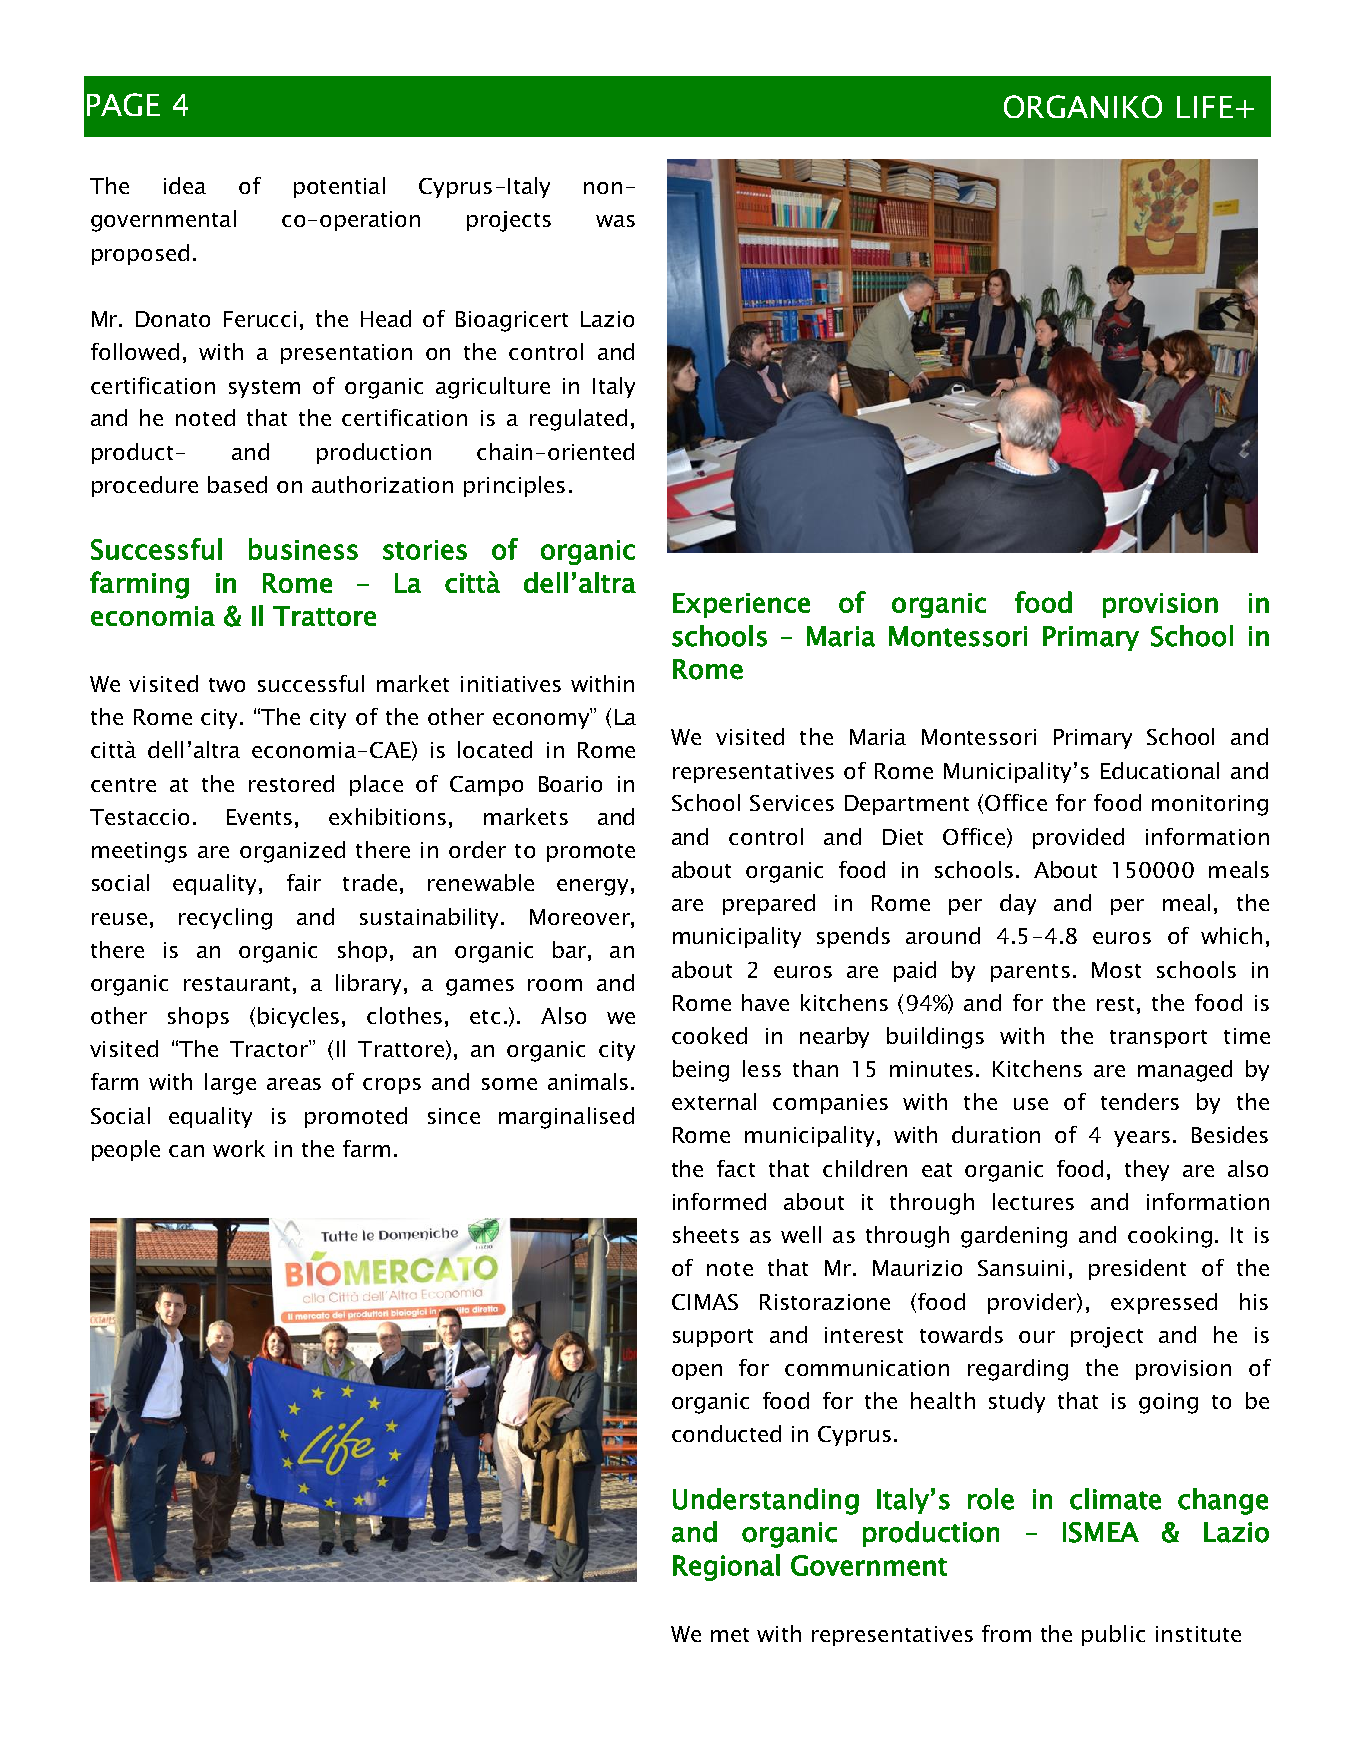 This image has width=1354, height=1752. What do you see at coordinates (578, 420) in the image?
I see `regulated` at bounding box center [578, 420].
